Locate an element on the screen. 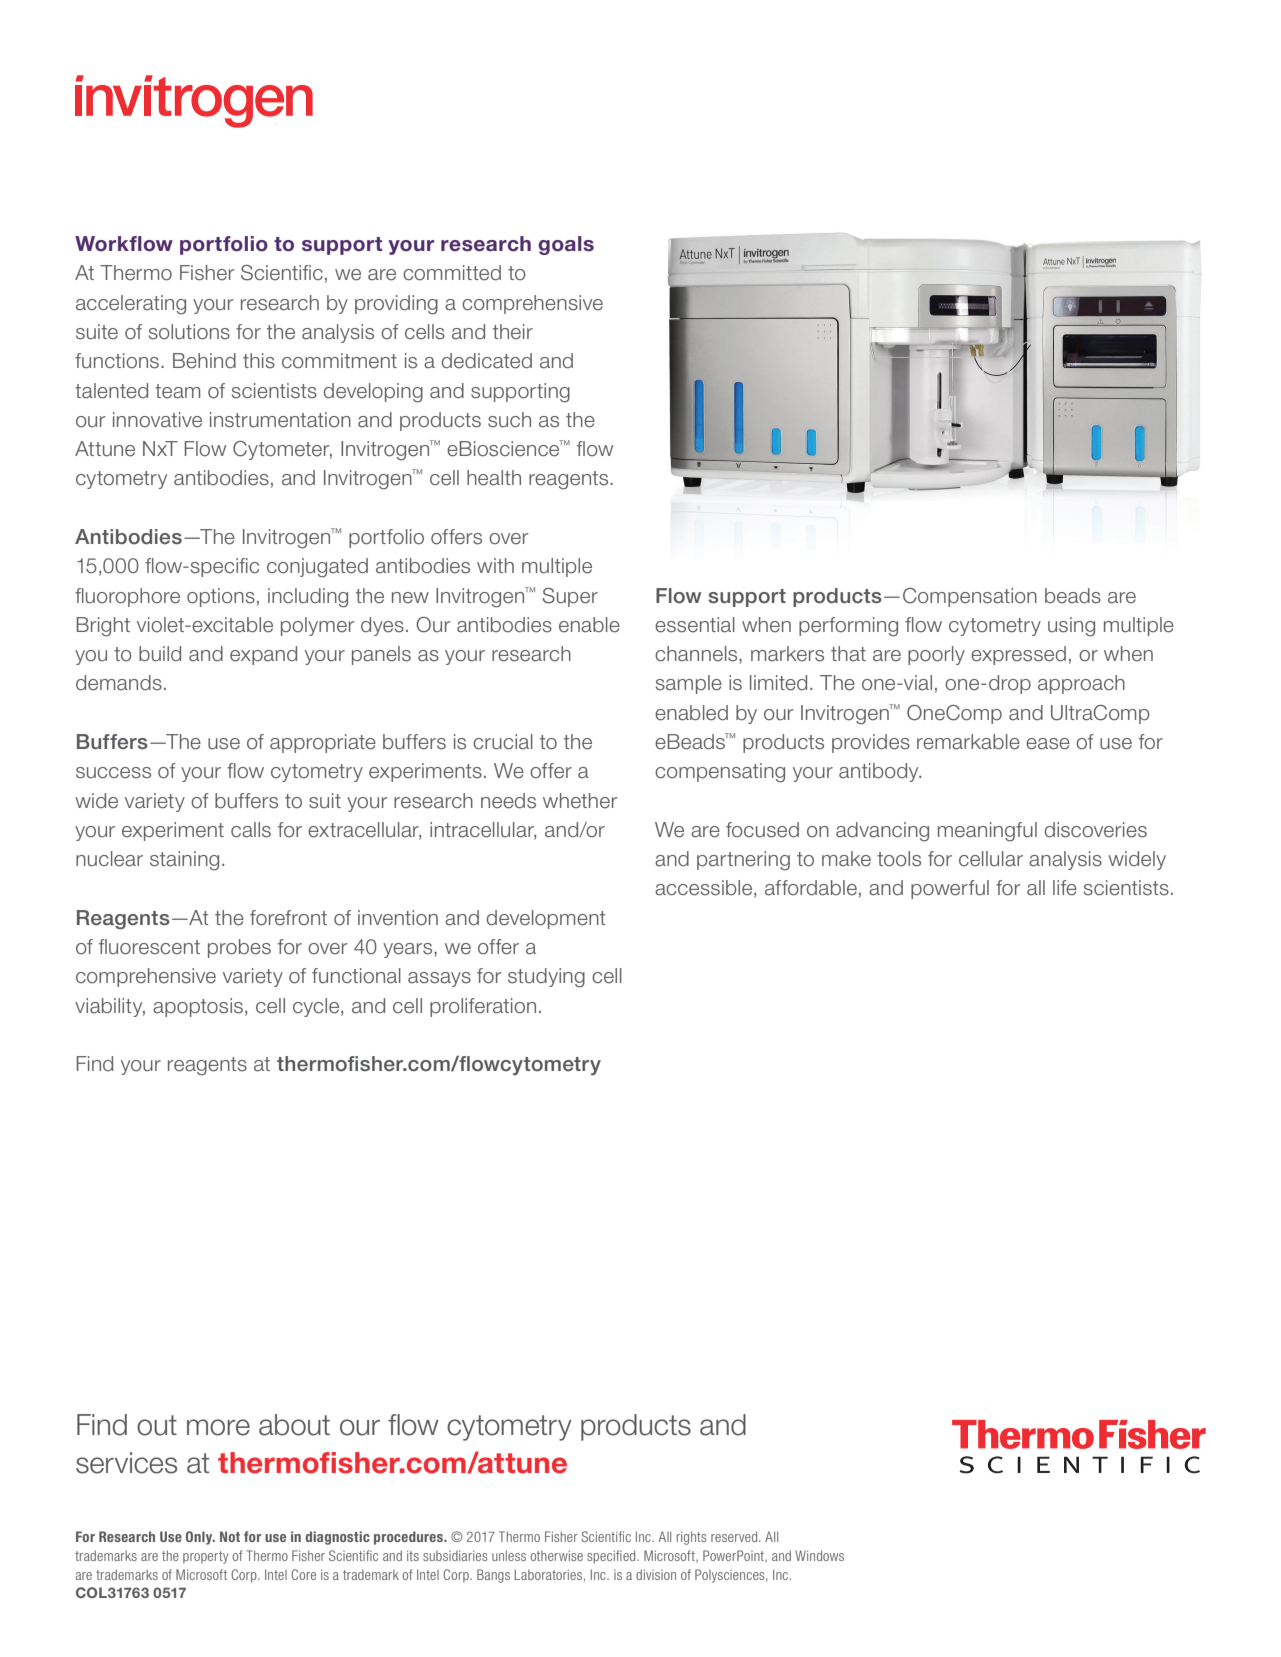 Image resolution: width=1281 pixels, height=1657 pixels. specified is located at coordinates (612, 1557).
